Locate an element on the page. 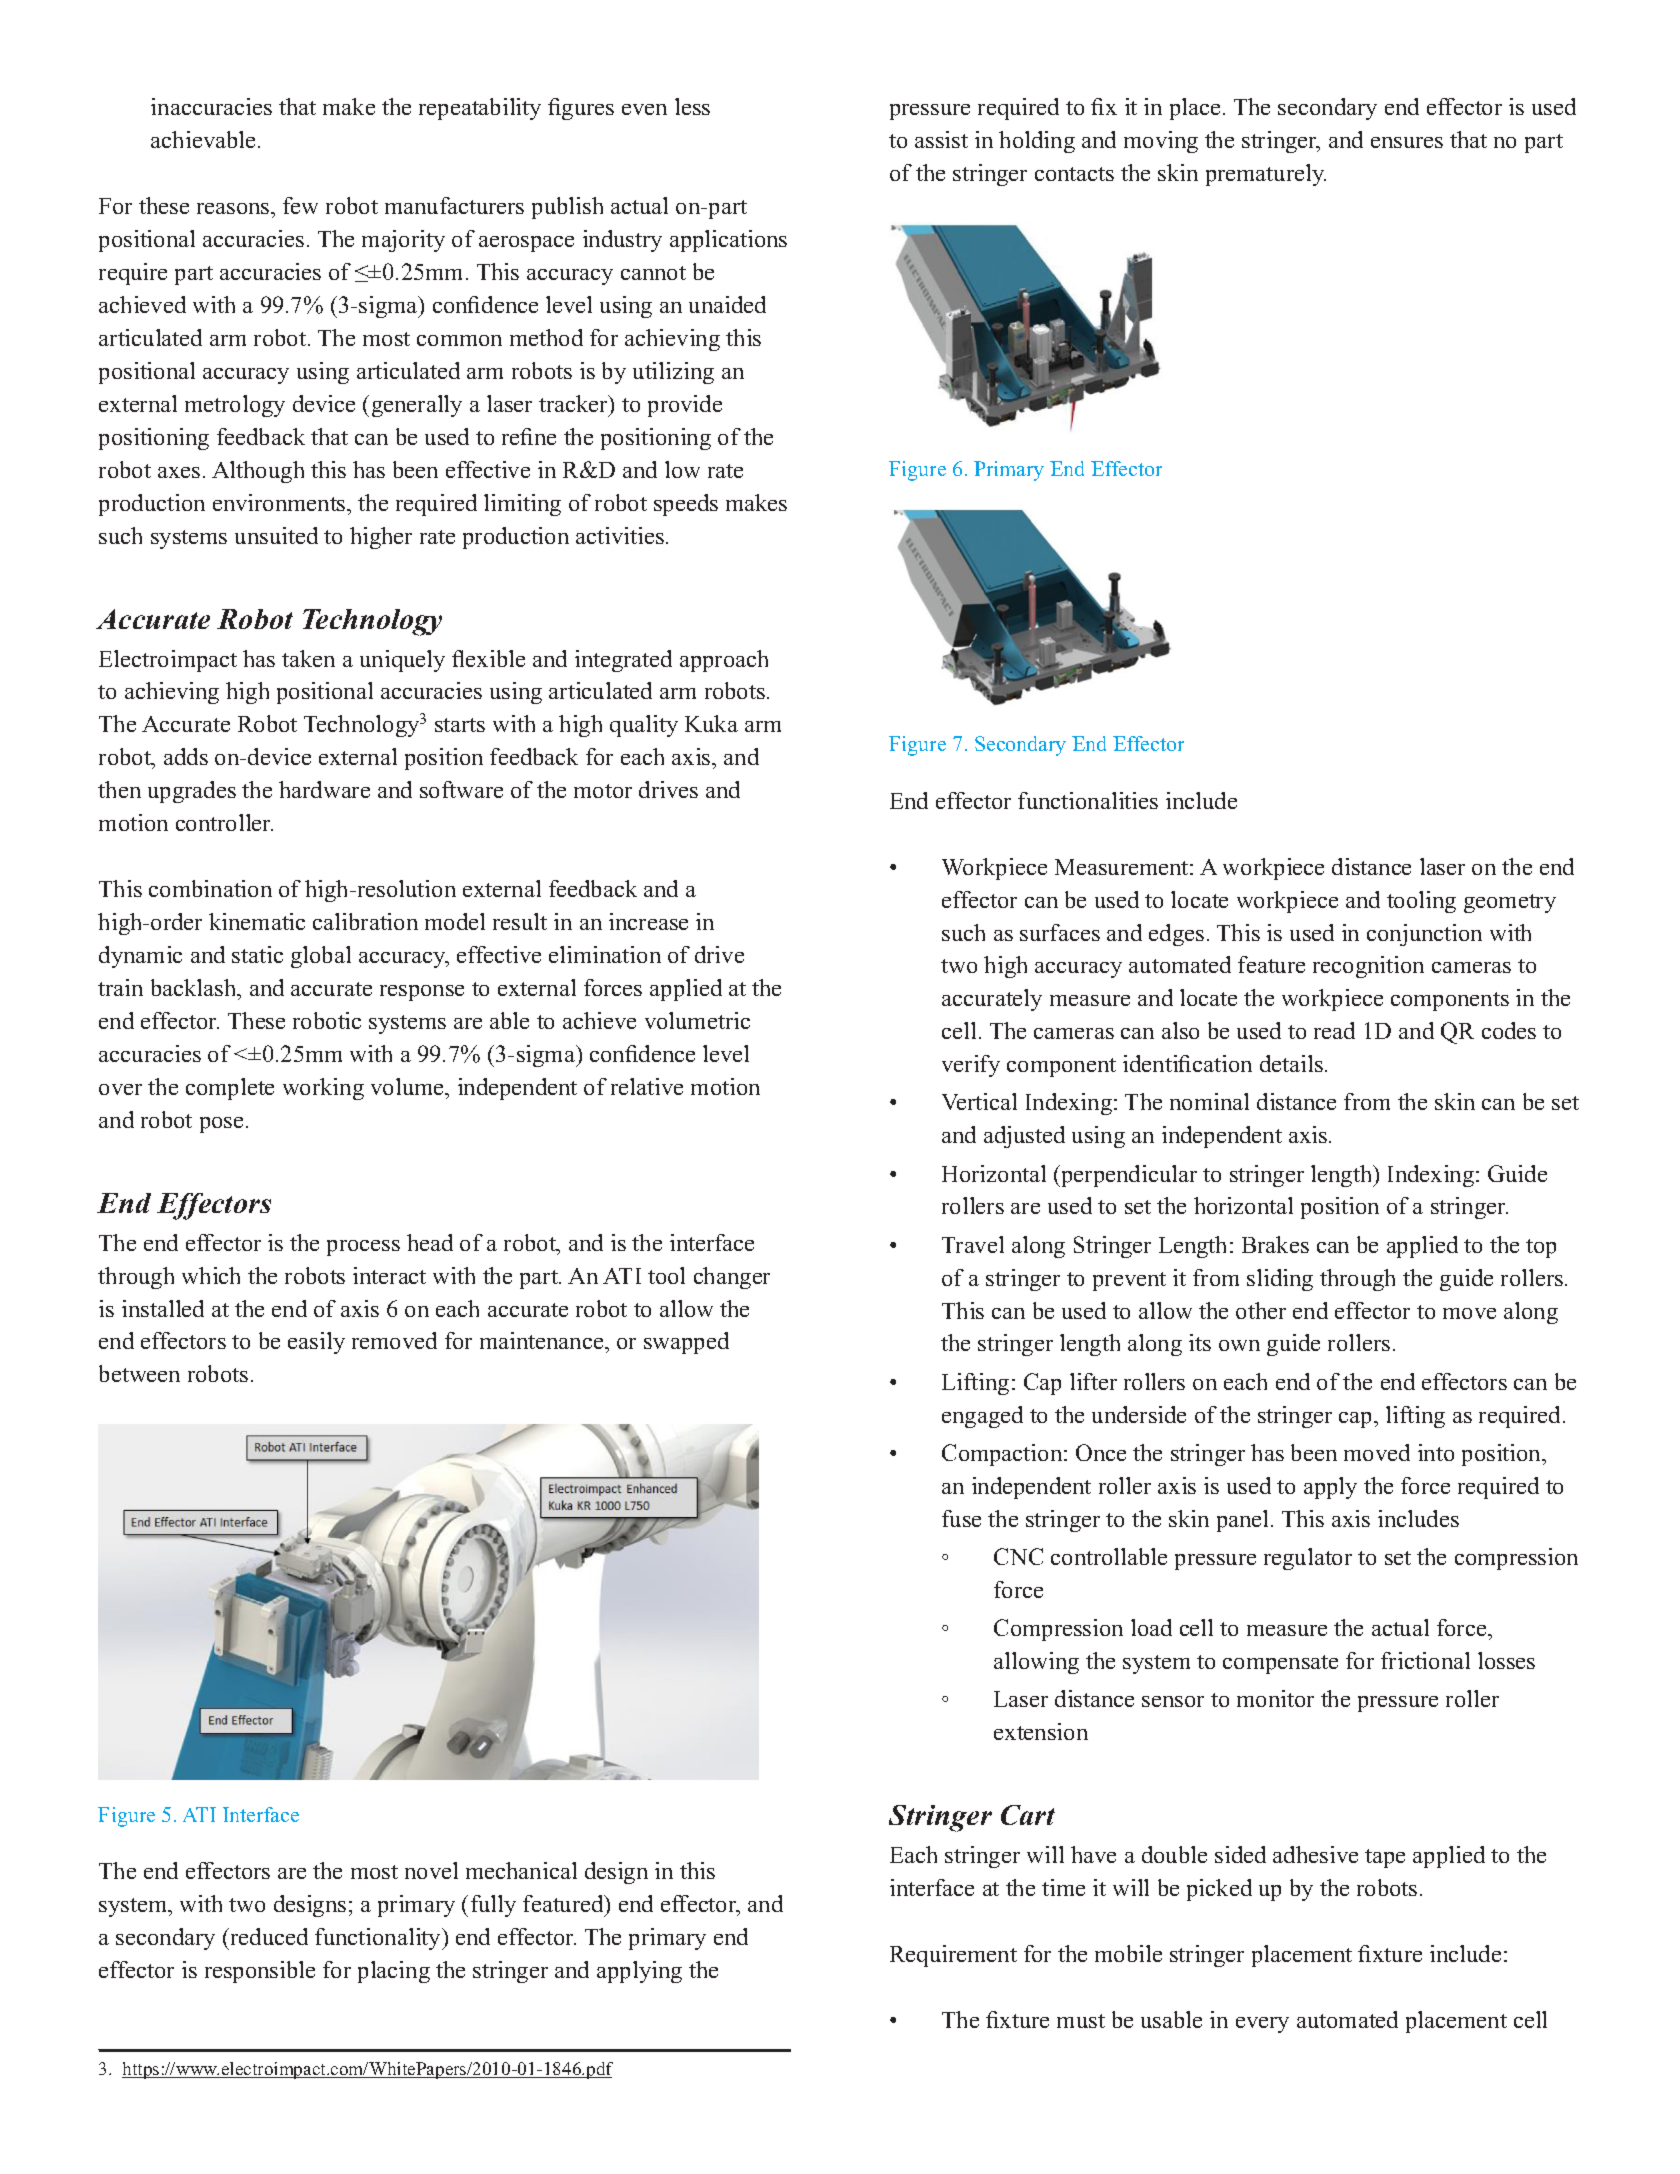 This document has width=1680, height=2174. ensures is located at coordinates (1407, 142).
